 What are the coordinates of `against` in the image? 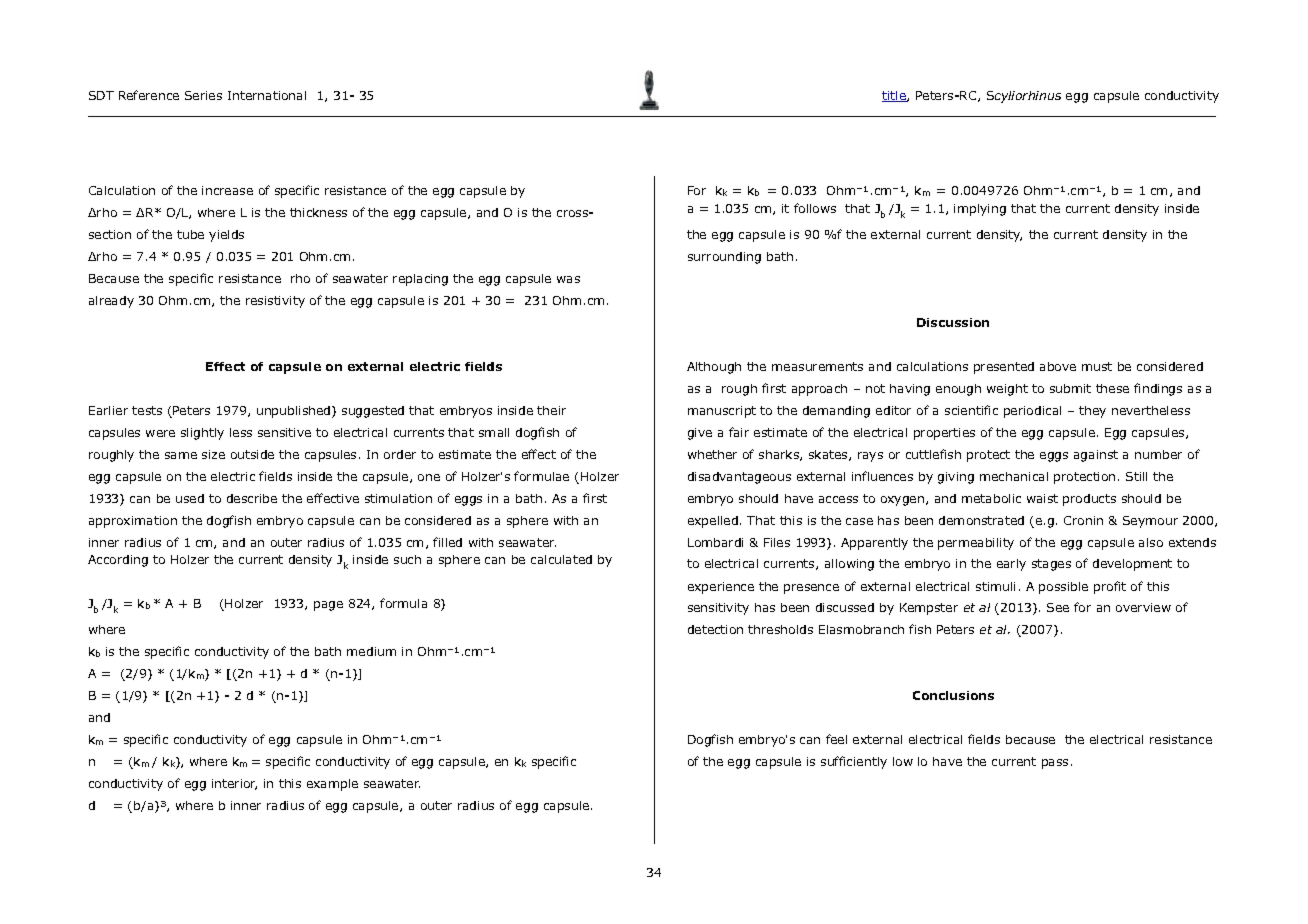 It's located at (1096, 456).
